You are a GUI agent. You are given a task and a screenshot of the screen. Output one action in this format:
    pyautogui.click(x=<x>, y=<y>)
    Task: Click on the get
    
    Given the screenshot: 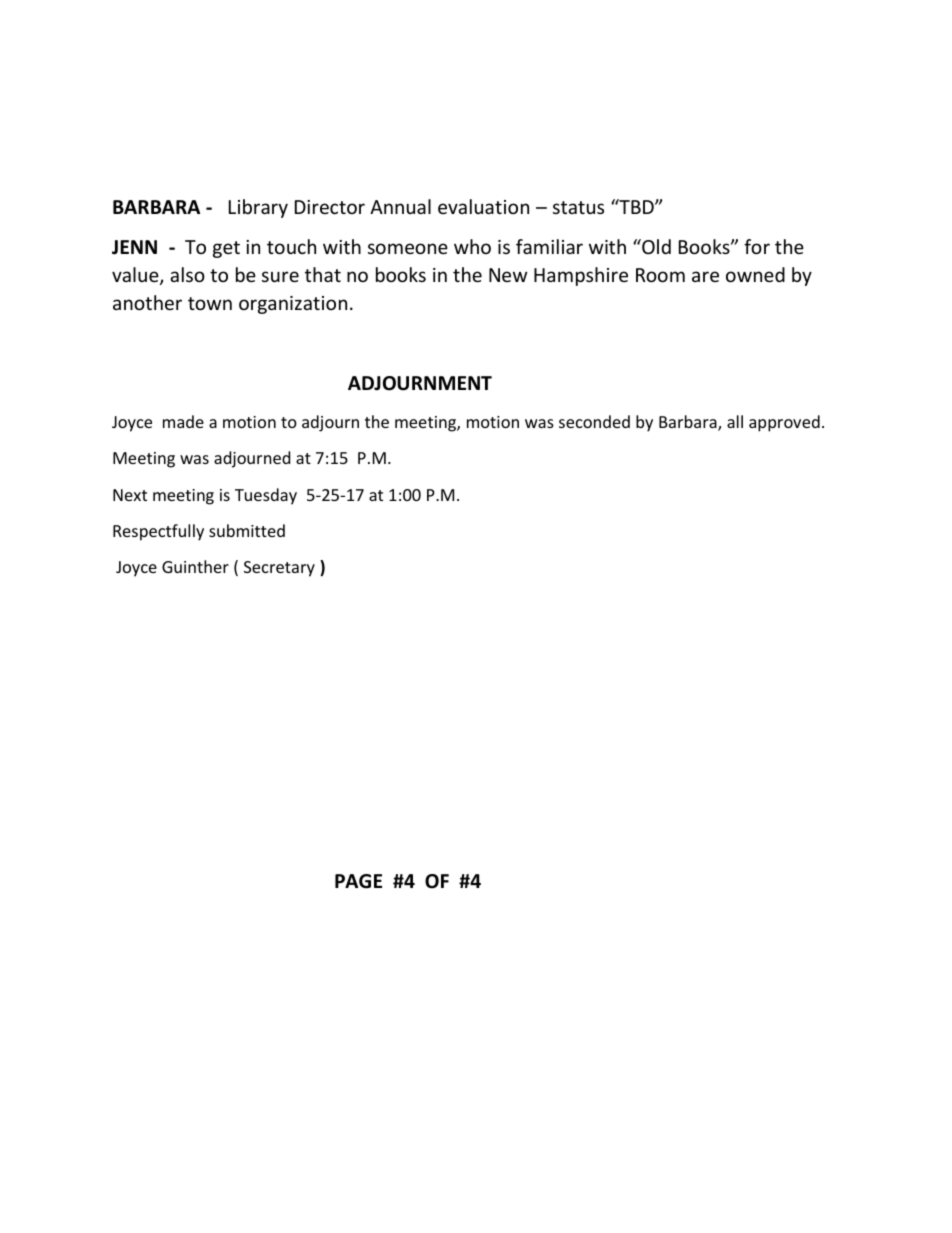 What is the action you would take?
    pyautogui.click(x=226, y=249)
